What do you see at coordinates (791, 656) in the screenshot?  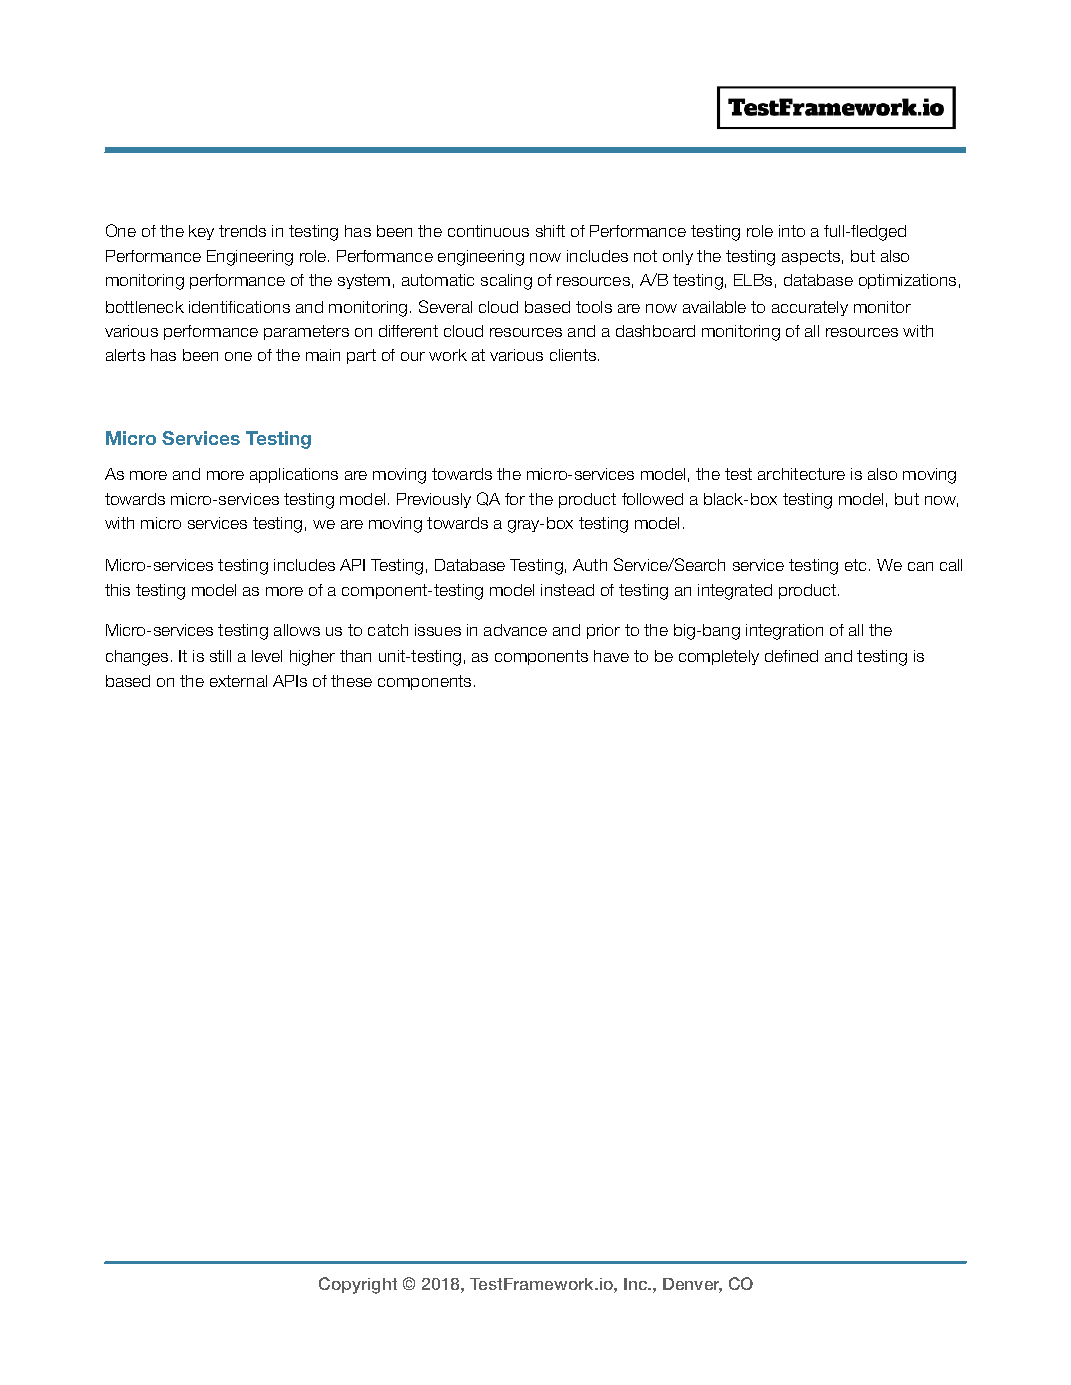 I see `defined` at bounding box center [791, 656].
